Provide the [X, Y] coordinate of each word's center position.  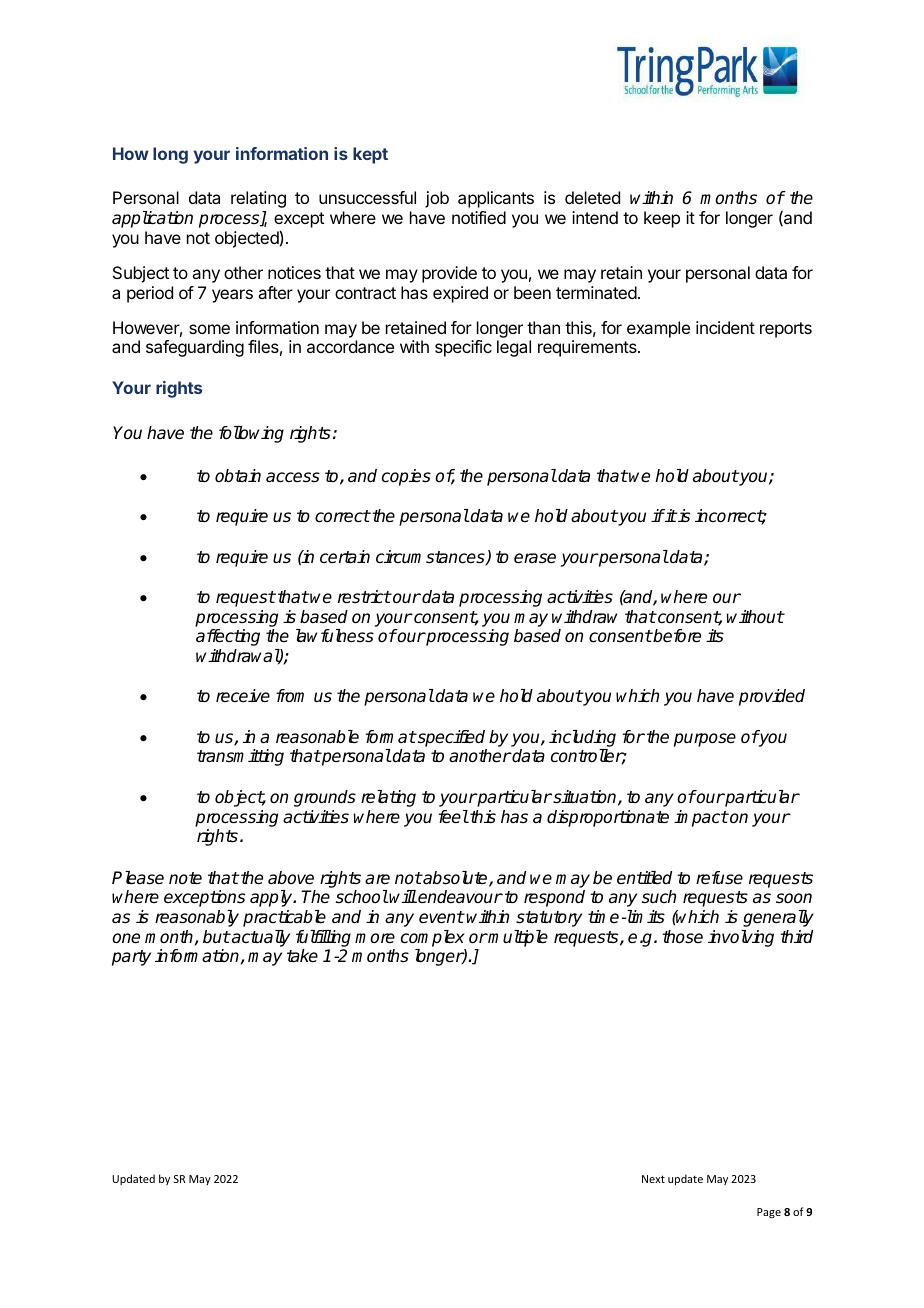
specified [450, 738]
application [152, 219]
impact [701, 818]
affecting [228, 637]
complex [433, 938]
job [437, 199]
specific [463, 348]
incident [725, 327]
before [676, 636]
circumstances [431, 557]
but [216, 936]
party [131, 958]
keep [662, 219]
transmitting [240, 757]
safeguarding [195, 348]
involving [741, 938]
